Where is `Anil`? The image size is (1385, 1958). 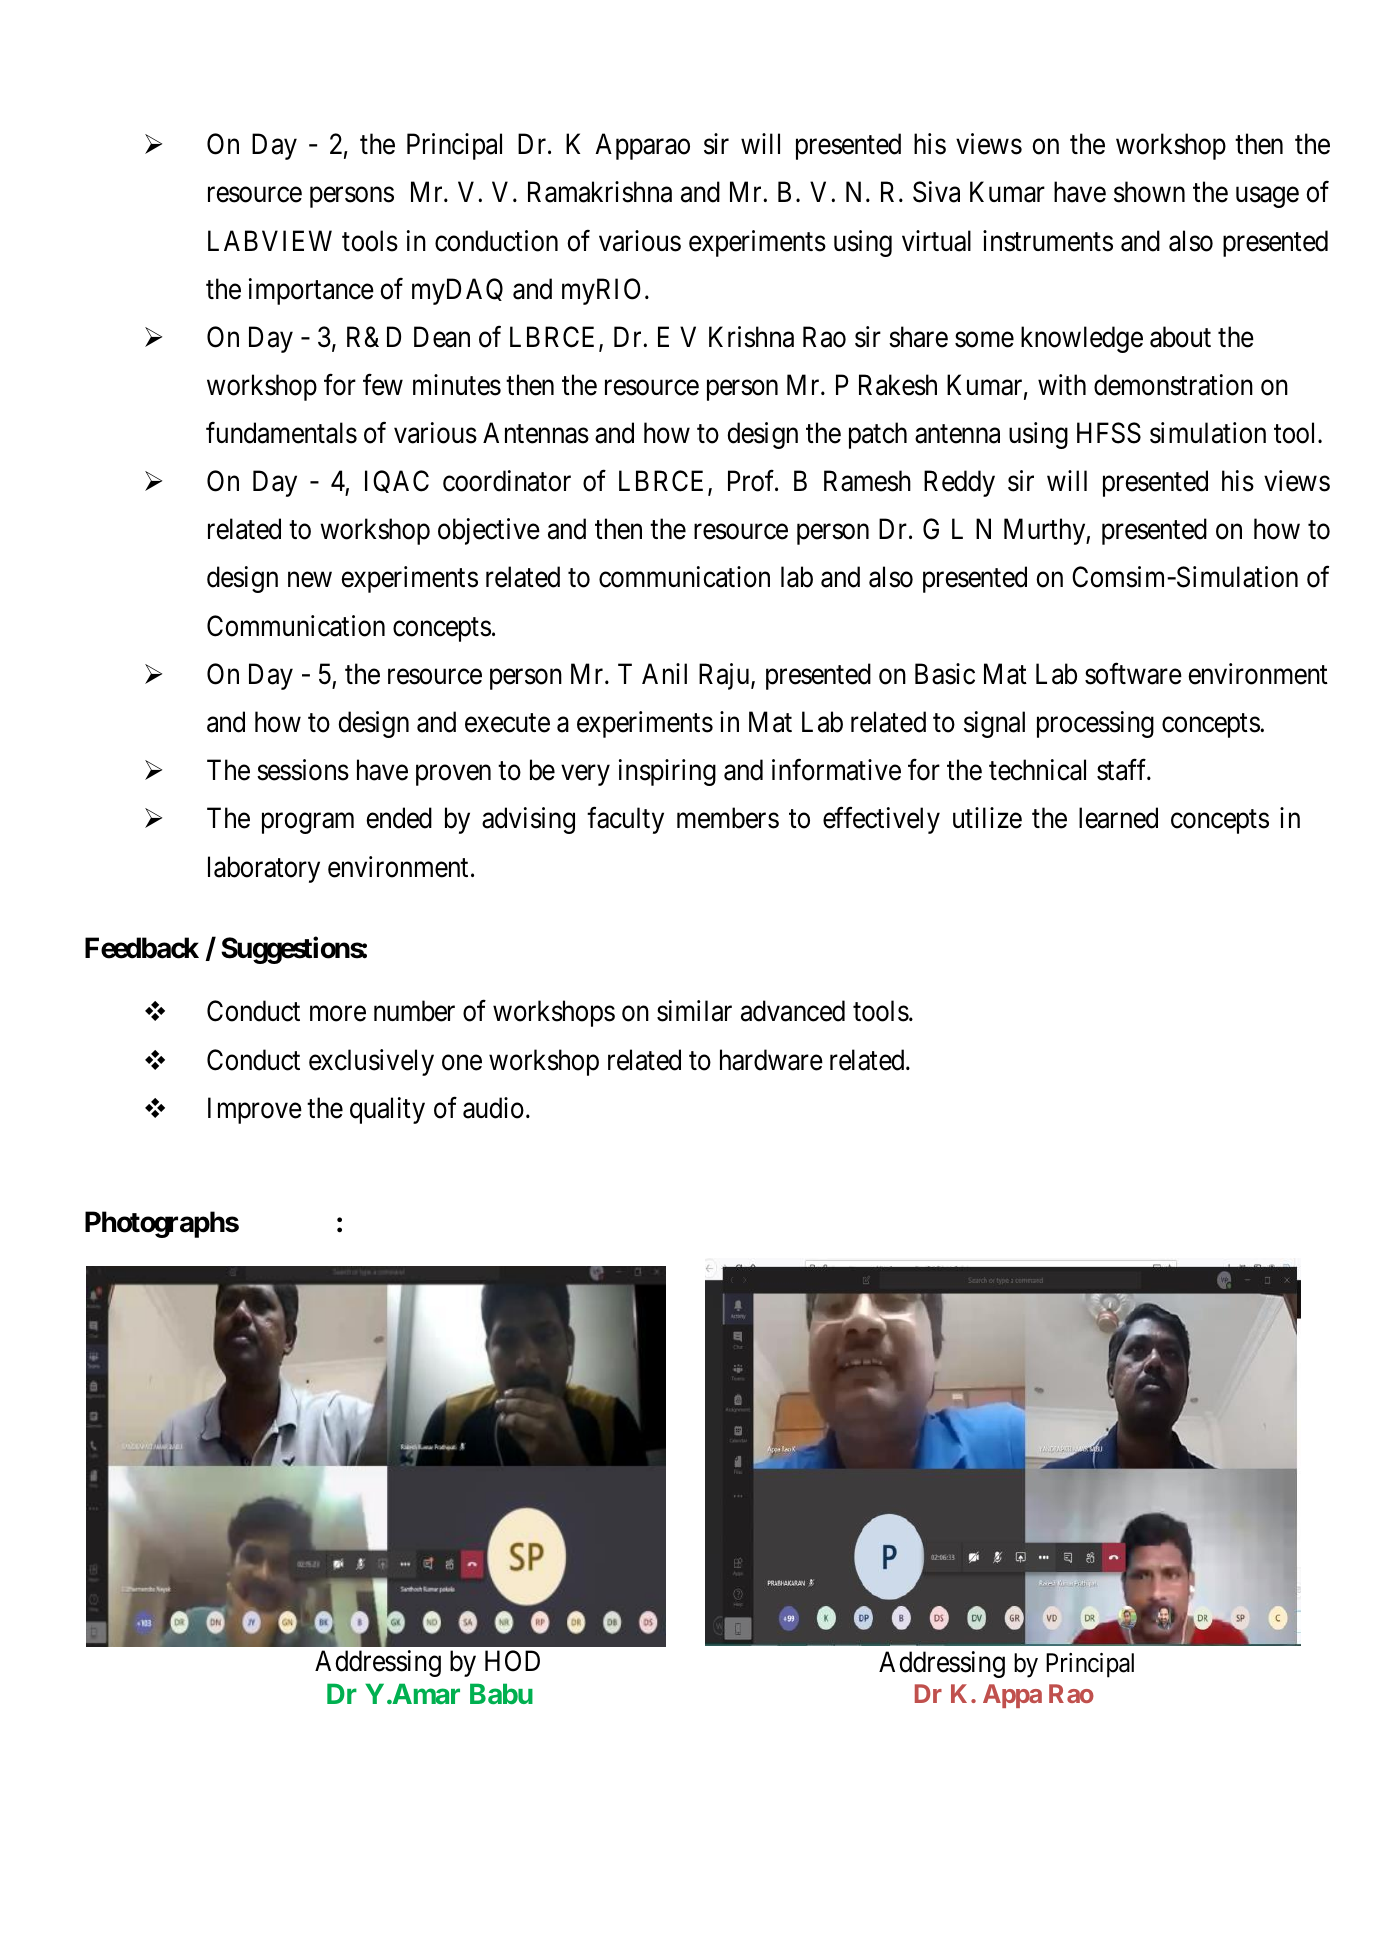
Anil is located at coordinates (664, 673).
